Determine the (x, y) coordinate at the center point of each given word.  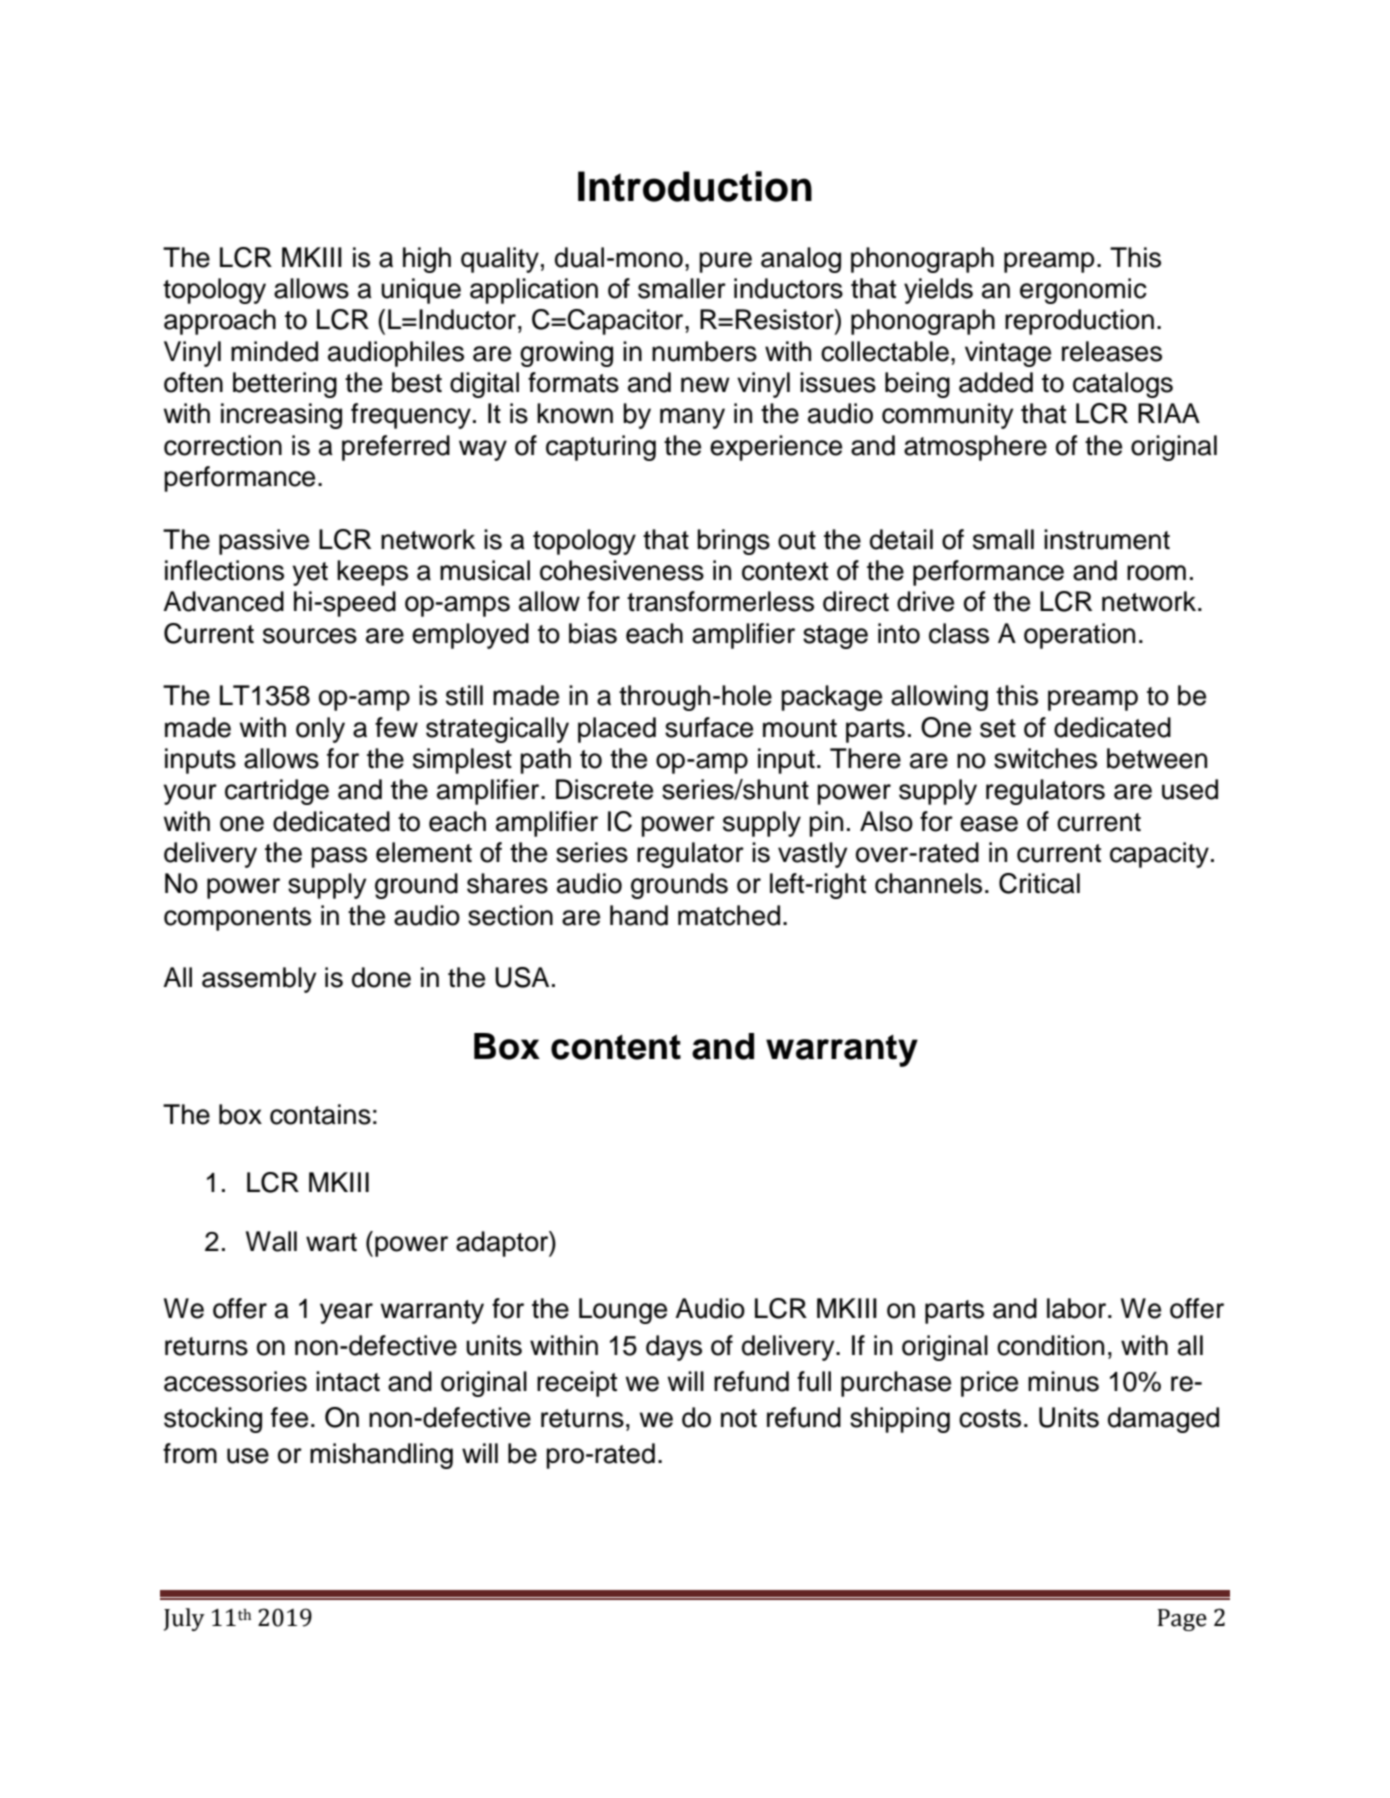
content (616, 1047)
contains (320, 1114)
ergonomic (1083, 291)
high (427, 260)
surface (709, 727)
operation (1079, 636)
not (739, 1418)
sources (310, 636)
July (184, 1619)
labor (1078, 1308)
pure (725, 262)
